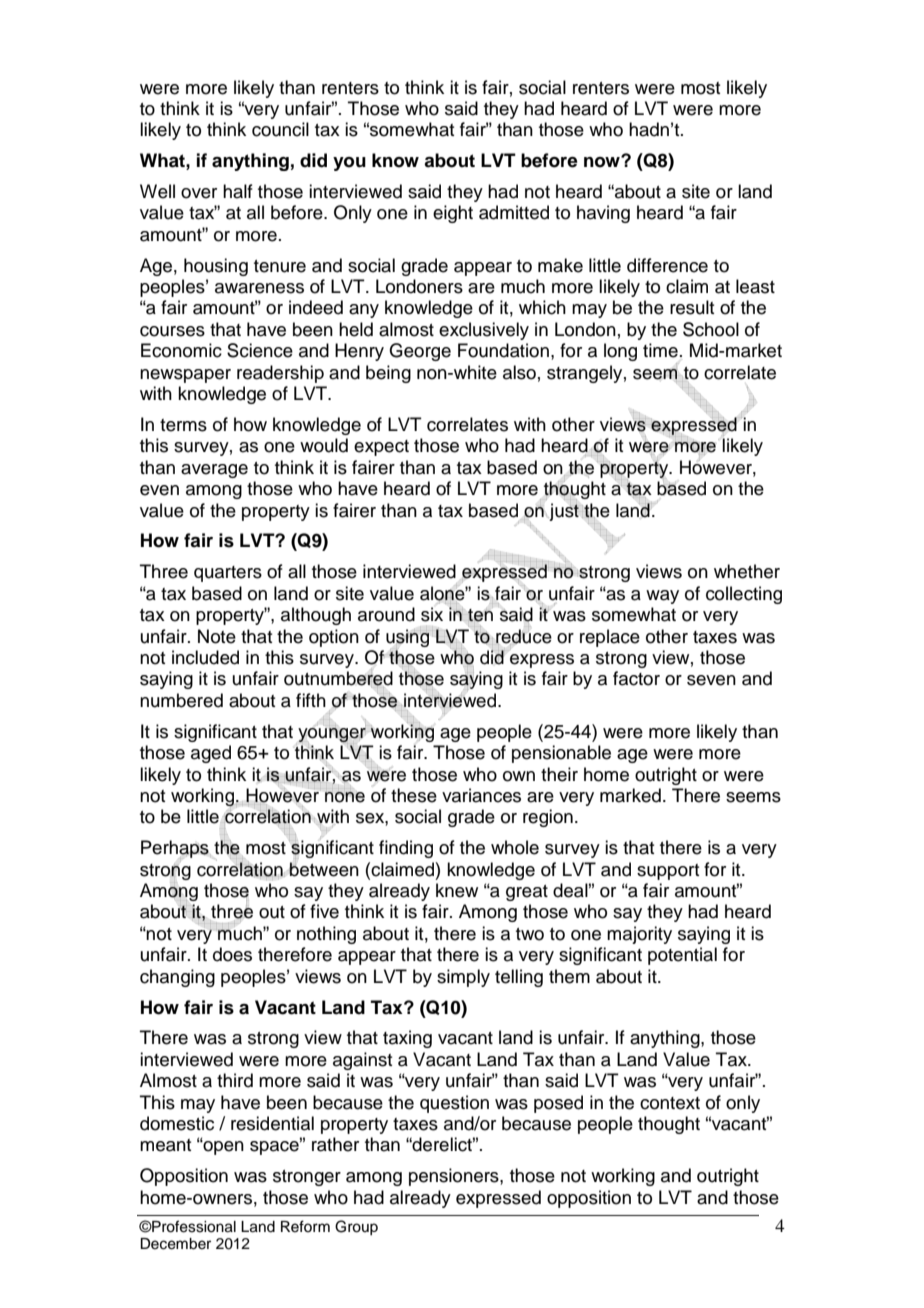 Image resolution: width=924 pixels, height=1308 pixels. What do you see at coordinates (603, 214) in the screenshot?
I see `having` at bounding box center [603, 214].
